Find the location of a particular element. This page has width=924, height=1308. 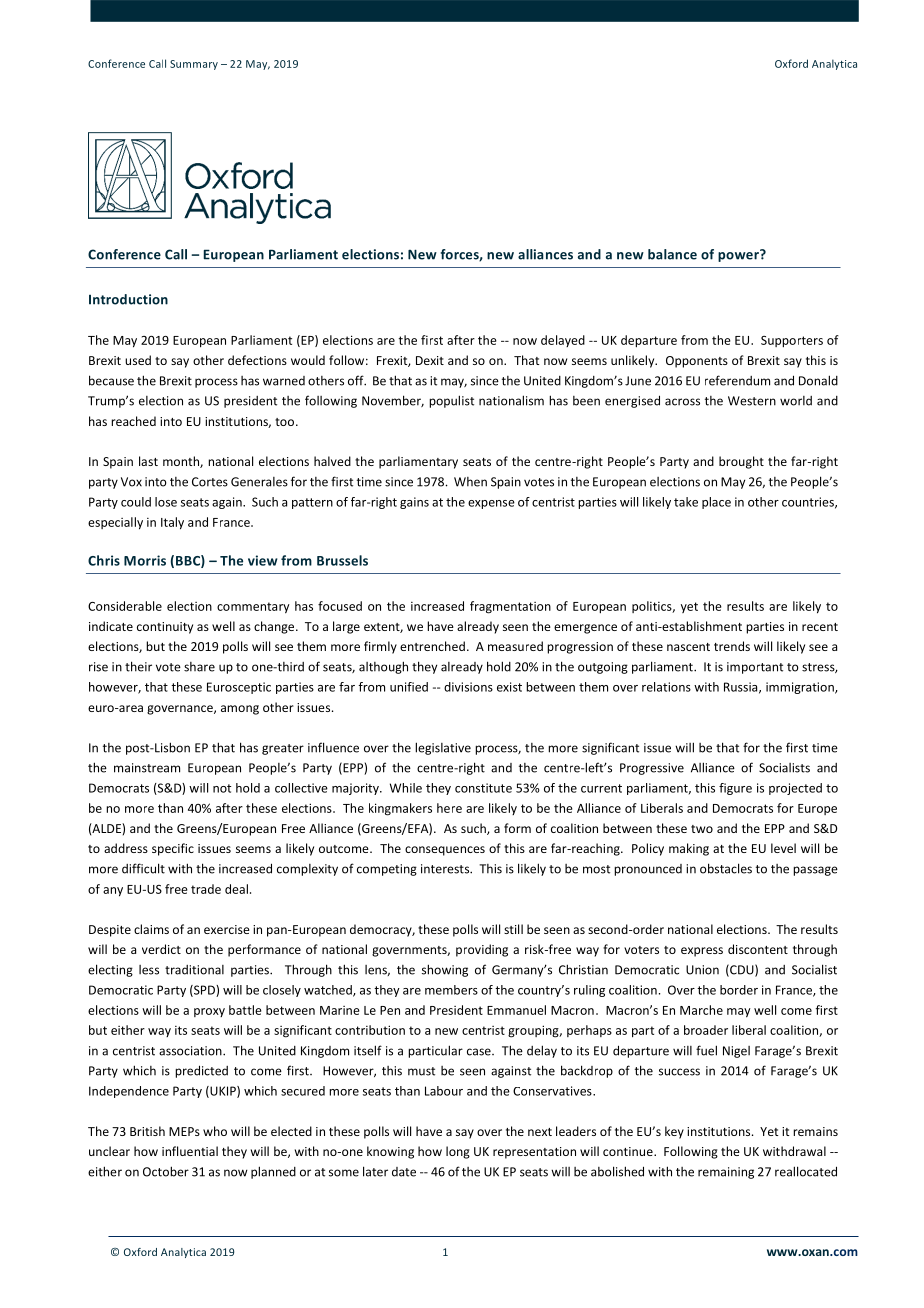

balance is located at coordinates (672, 254).
